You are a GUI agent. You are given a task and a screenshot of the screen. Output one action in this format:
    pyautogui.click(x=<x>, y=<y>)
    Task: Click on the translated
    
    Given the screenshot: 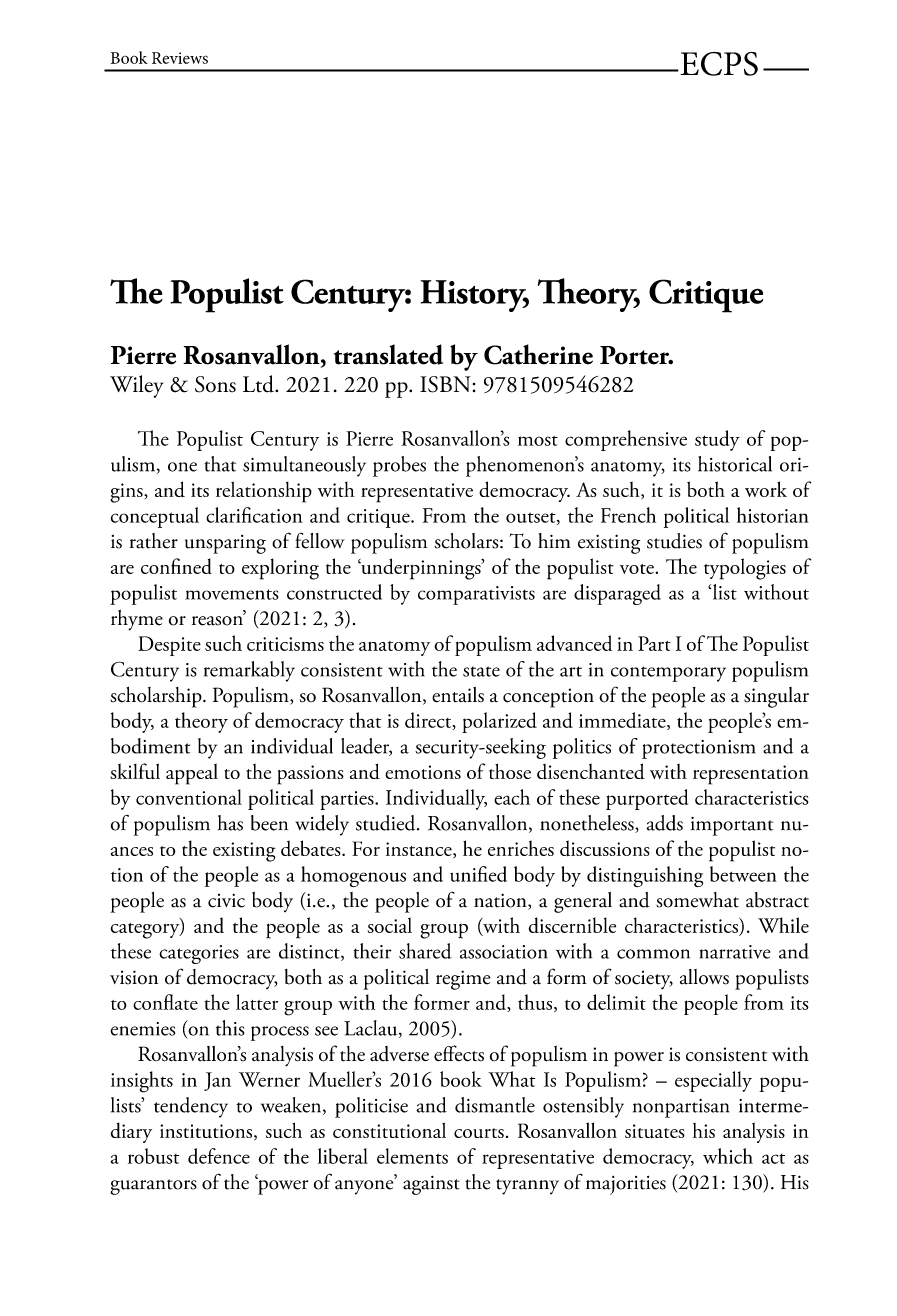 What is the action you would take?
    pyautogui.click(x=388, y=354)
